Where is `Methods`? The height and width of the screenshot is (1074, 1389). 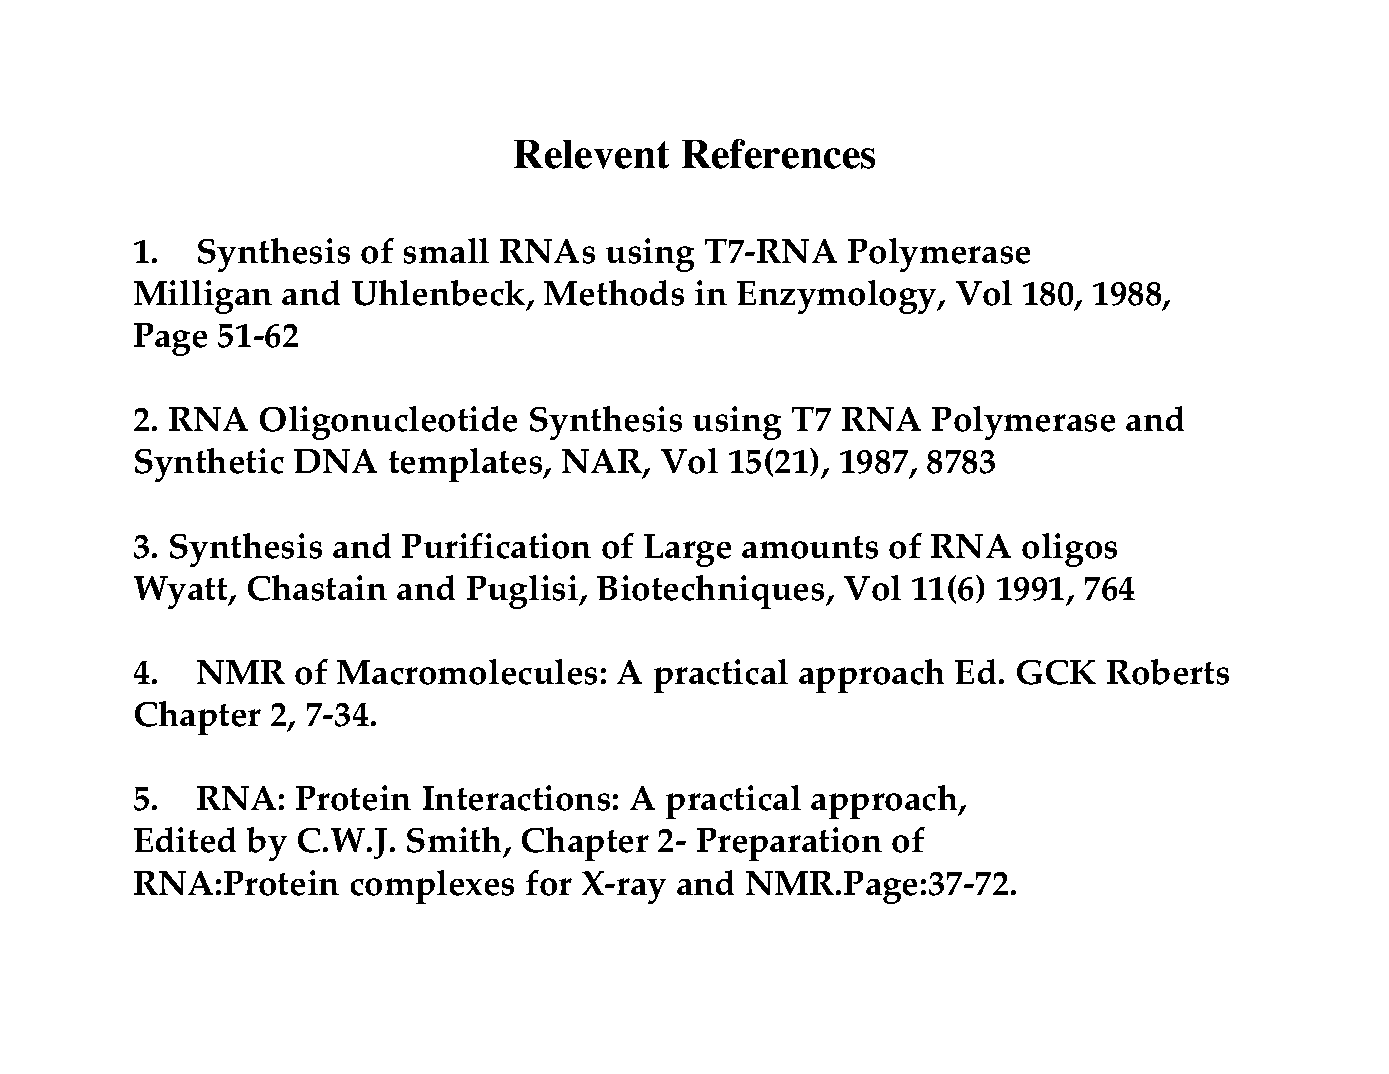 Methods is located at coordinates (614, 293).
